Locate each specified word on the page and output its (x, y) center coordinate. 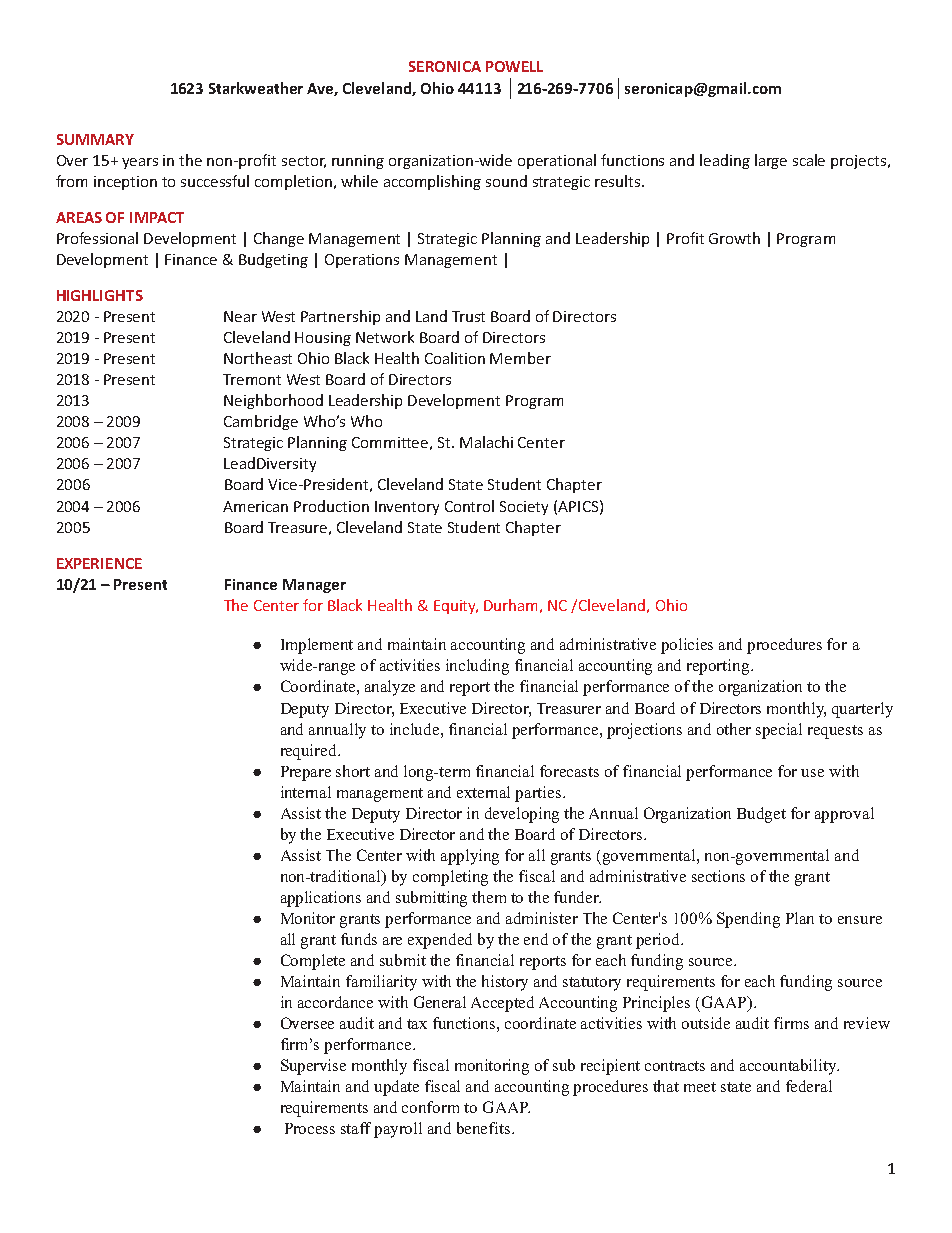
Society (524, 508)
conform (430, 1107)
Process (310, 1128)
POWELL (514, 66)
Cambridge (261, 422)
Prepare (306, 773)
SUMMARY (95, 139)
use (812, 773)
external (483, 792)
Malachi (486, 442)
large (771, 161)
